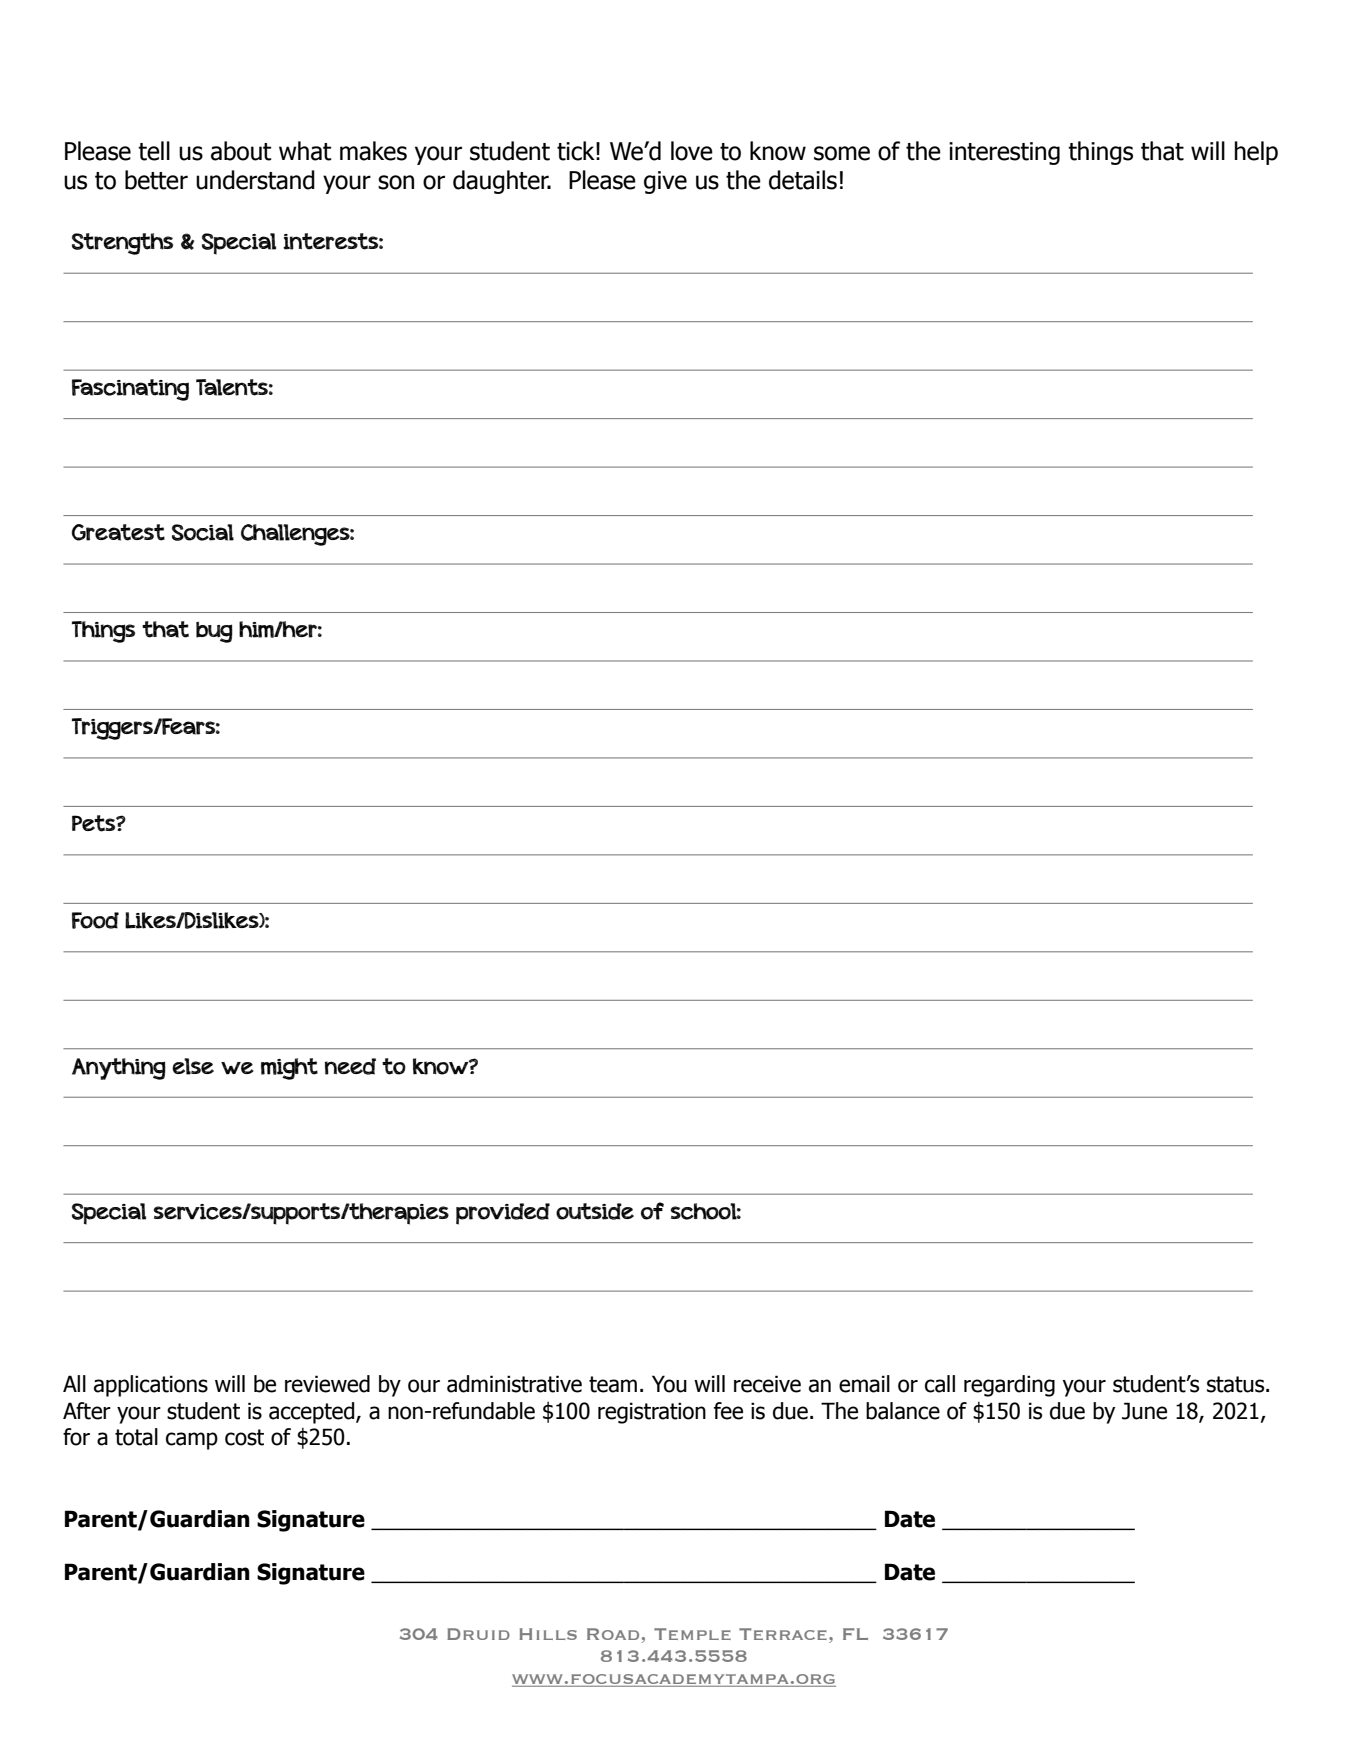 The image size is (1348, 1745). I want to click on camp, so click(192, 1441).
